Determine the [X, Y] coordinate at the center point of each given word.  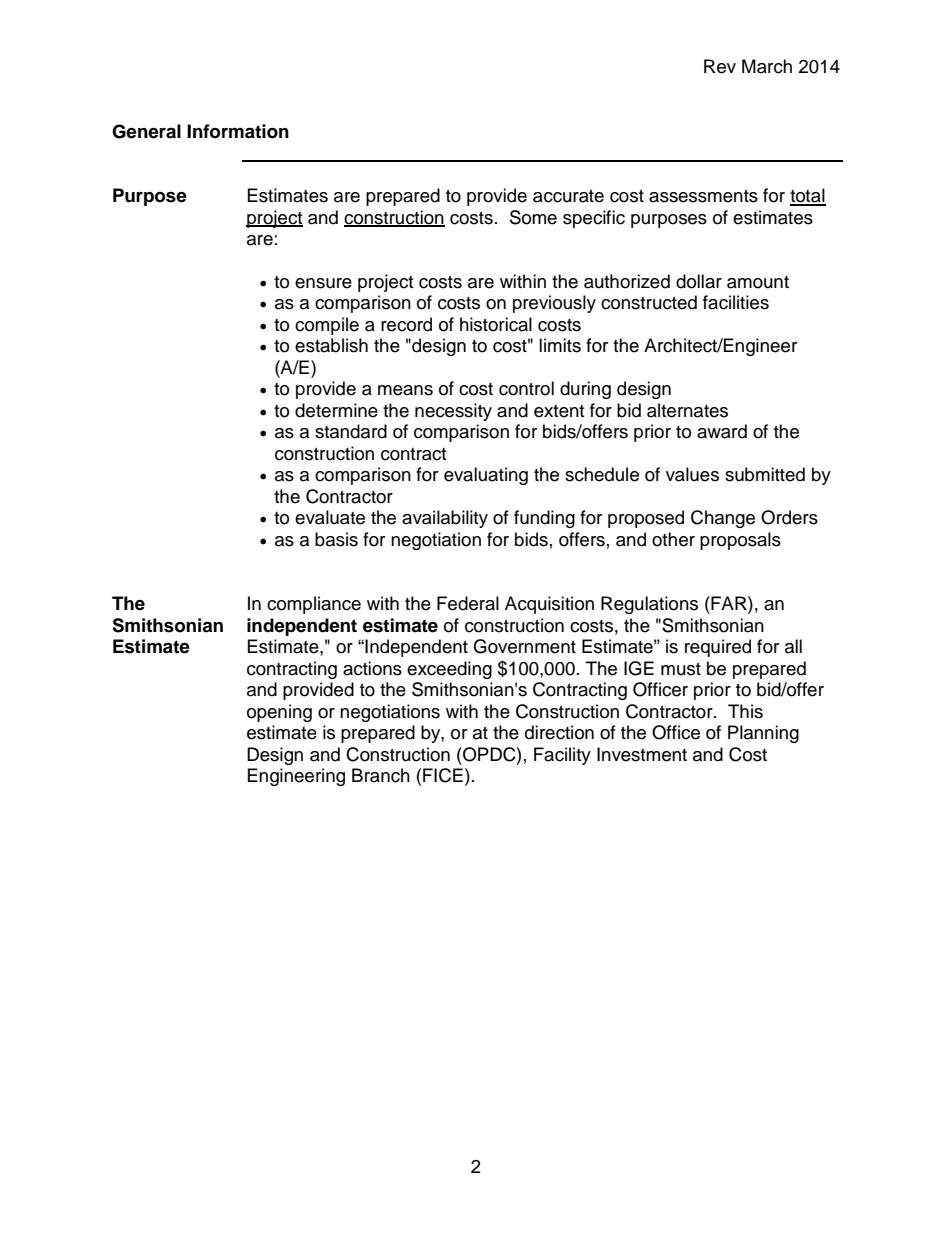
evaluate [330, 517]
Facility [562, 756]
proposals [740, 541]
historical [496, 324]
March [767, 66]
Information [238, 131]
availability [445, 519]
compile [327, 326]
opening [279, 713]
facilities [736, 302]
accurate [568, 196]
